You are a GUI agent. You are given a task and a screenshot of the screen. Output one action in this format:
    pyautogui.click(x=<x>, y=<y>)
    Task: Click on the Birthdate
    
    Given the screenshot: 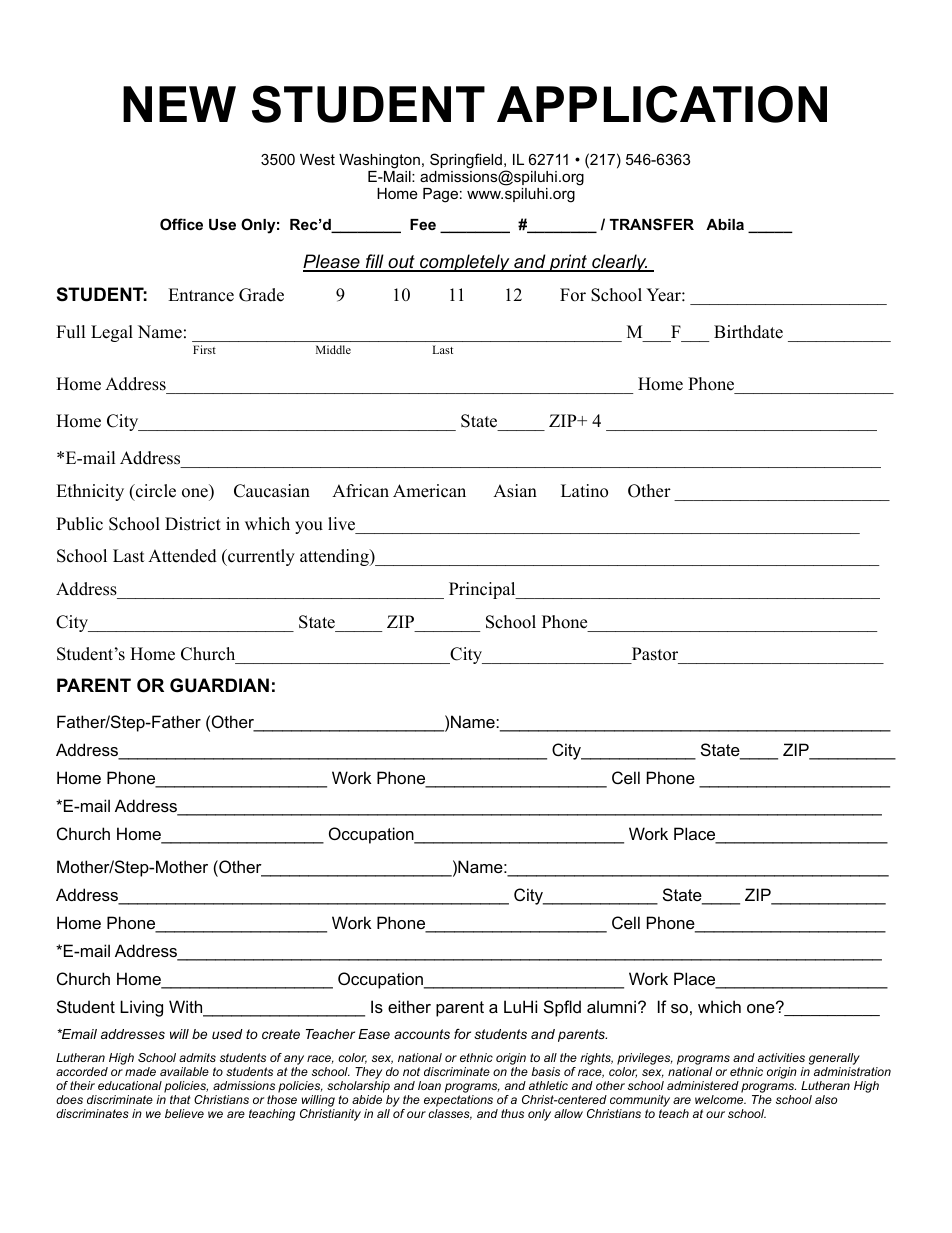 What is the action you would take?
    pyautogui.click(x=748, y=332)
